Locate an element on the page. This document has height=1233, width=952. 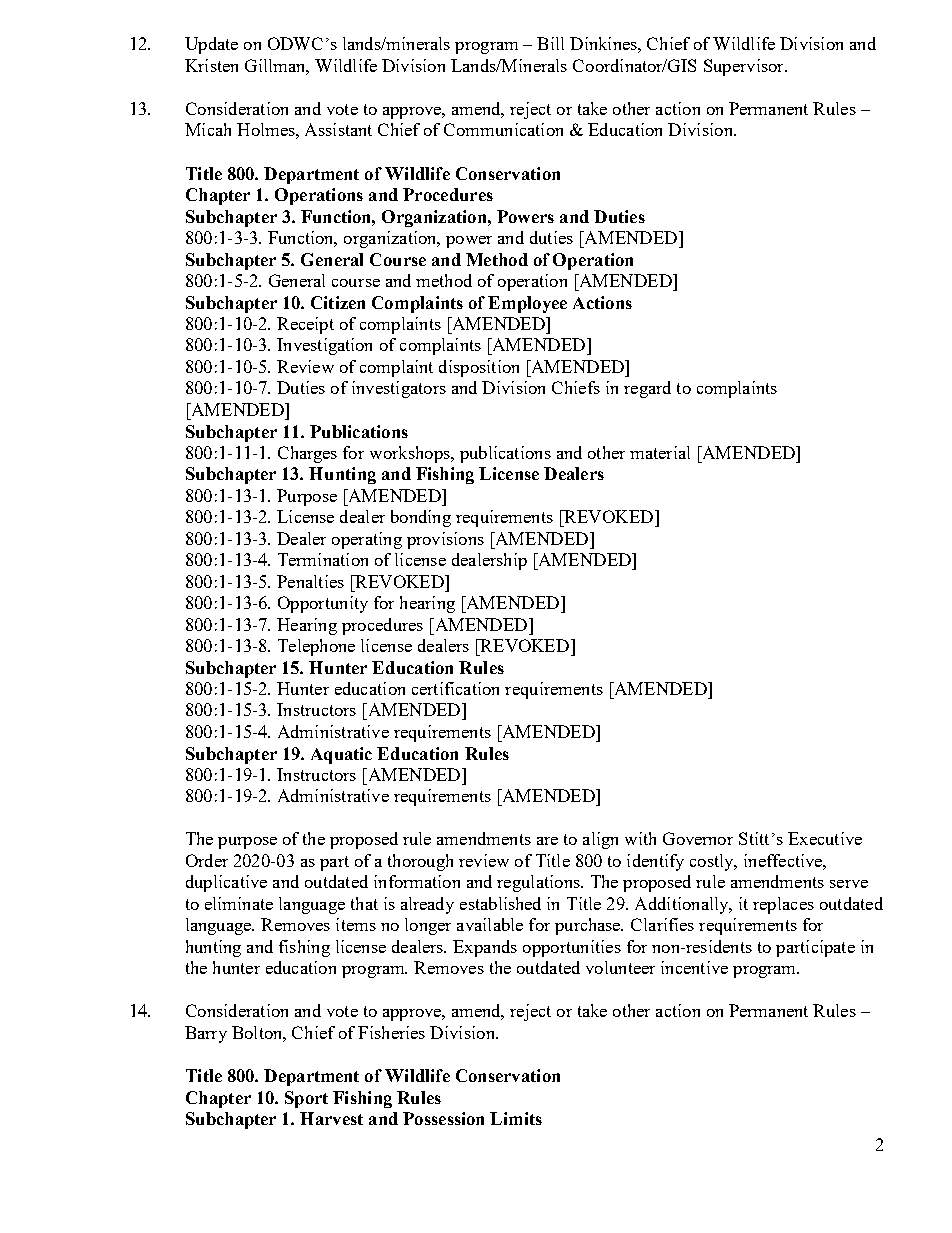
provisions is located at coordinates (445, 540).
